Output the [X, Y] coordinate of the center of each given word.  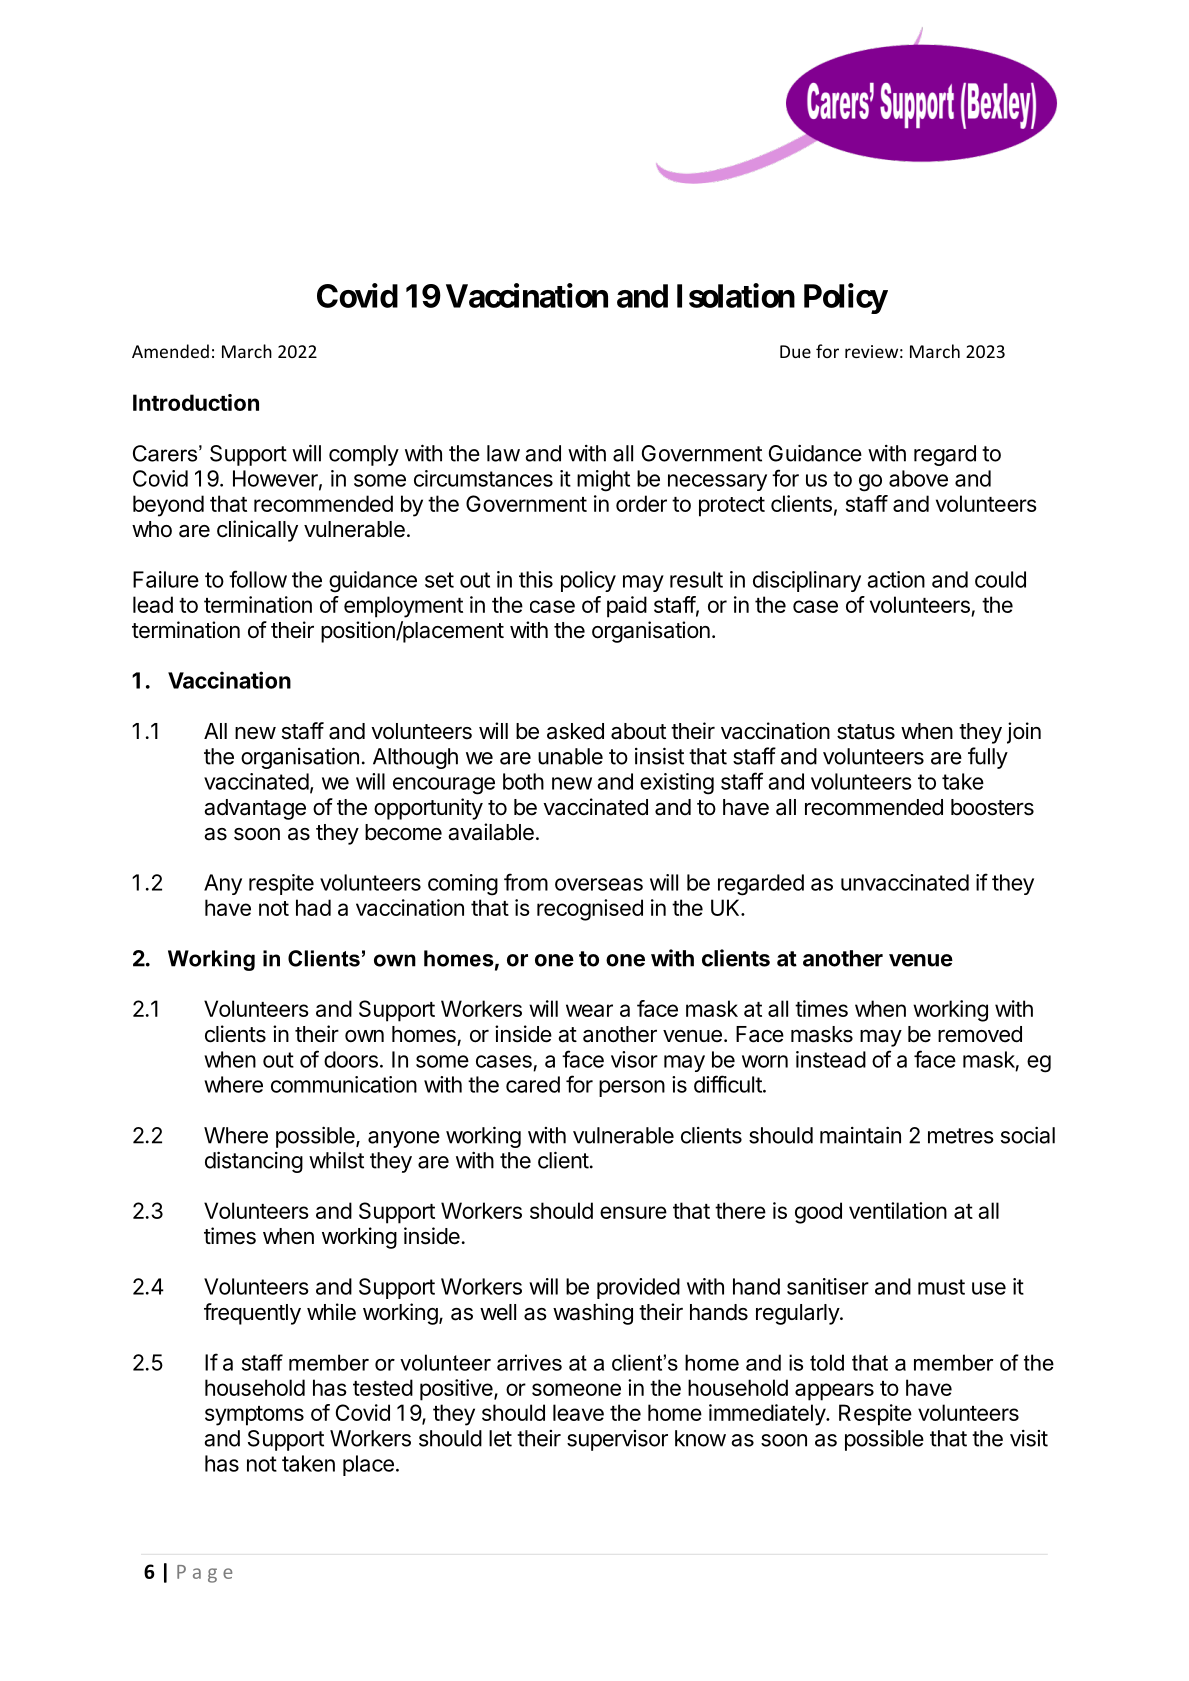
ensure [633, 1212]
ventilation [898, 1210]
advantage [255, 809]
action [896, 579]
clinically [257, 531]
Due [795, 351]
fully [988, 758]
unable [570, 756]
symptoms [254, 1416]
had [313, 907]
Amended [170, 351]
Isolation [736, 295]
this [536, 579]
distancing [254, 1162]
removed [980, 1034]
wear [589, 1010]
